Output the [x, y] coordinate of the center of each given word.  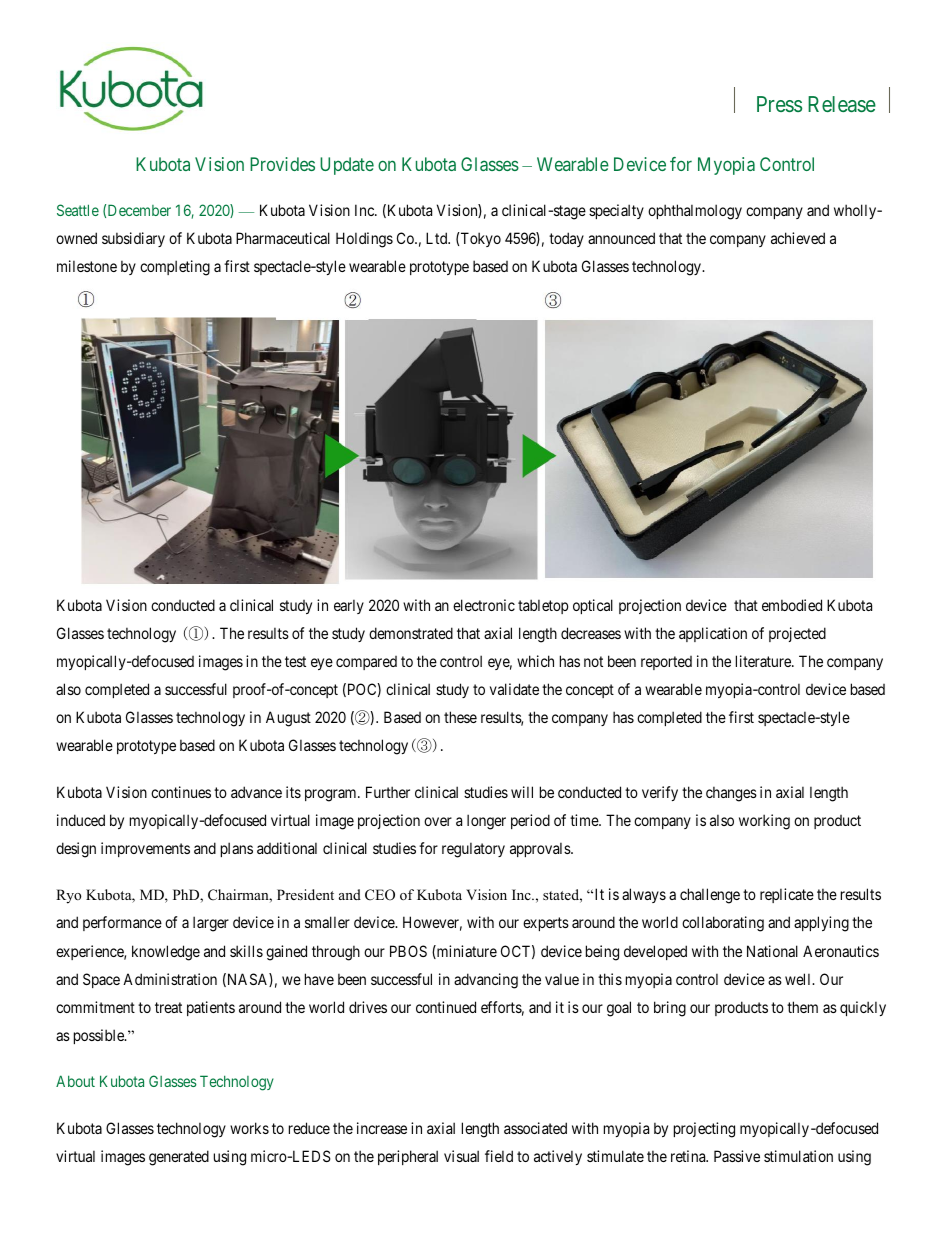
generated [179, 1158]
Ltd [438, 238]
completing [175, 268]
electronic [484, 605]
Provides [282, 164]
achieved [798, 238]
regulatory [473, 850]
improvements [145, 849]
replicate [787, 895]
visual [461, 1156]
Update [347, 166]
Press [779, 104]
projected [797, 634]
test [295, 661]
